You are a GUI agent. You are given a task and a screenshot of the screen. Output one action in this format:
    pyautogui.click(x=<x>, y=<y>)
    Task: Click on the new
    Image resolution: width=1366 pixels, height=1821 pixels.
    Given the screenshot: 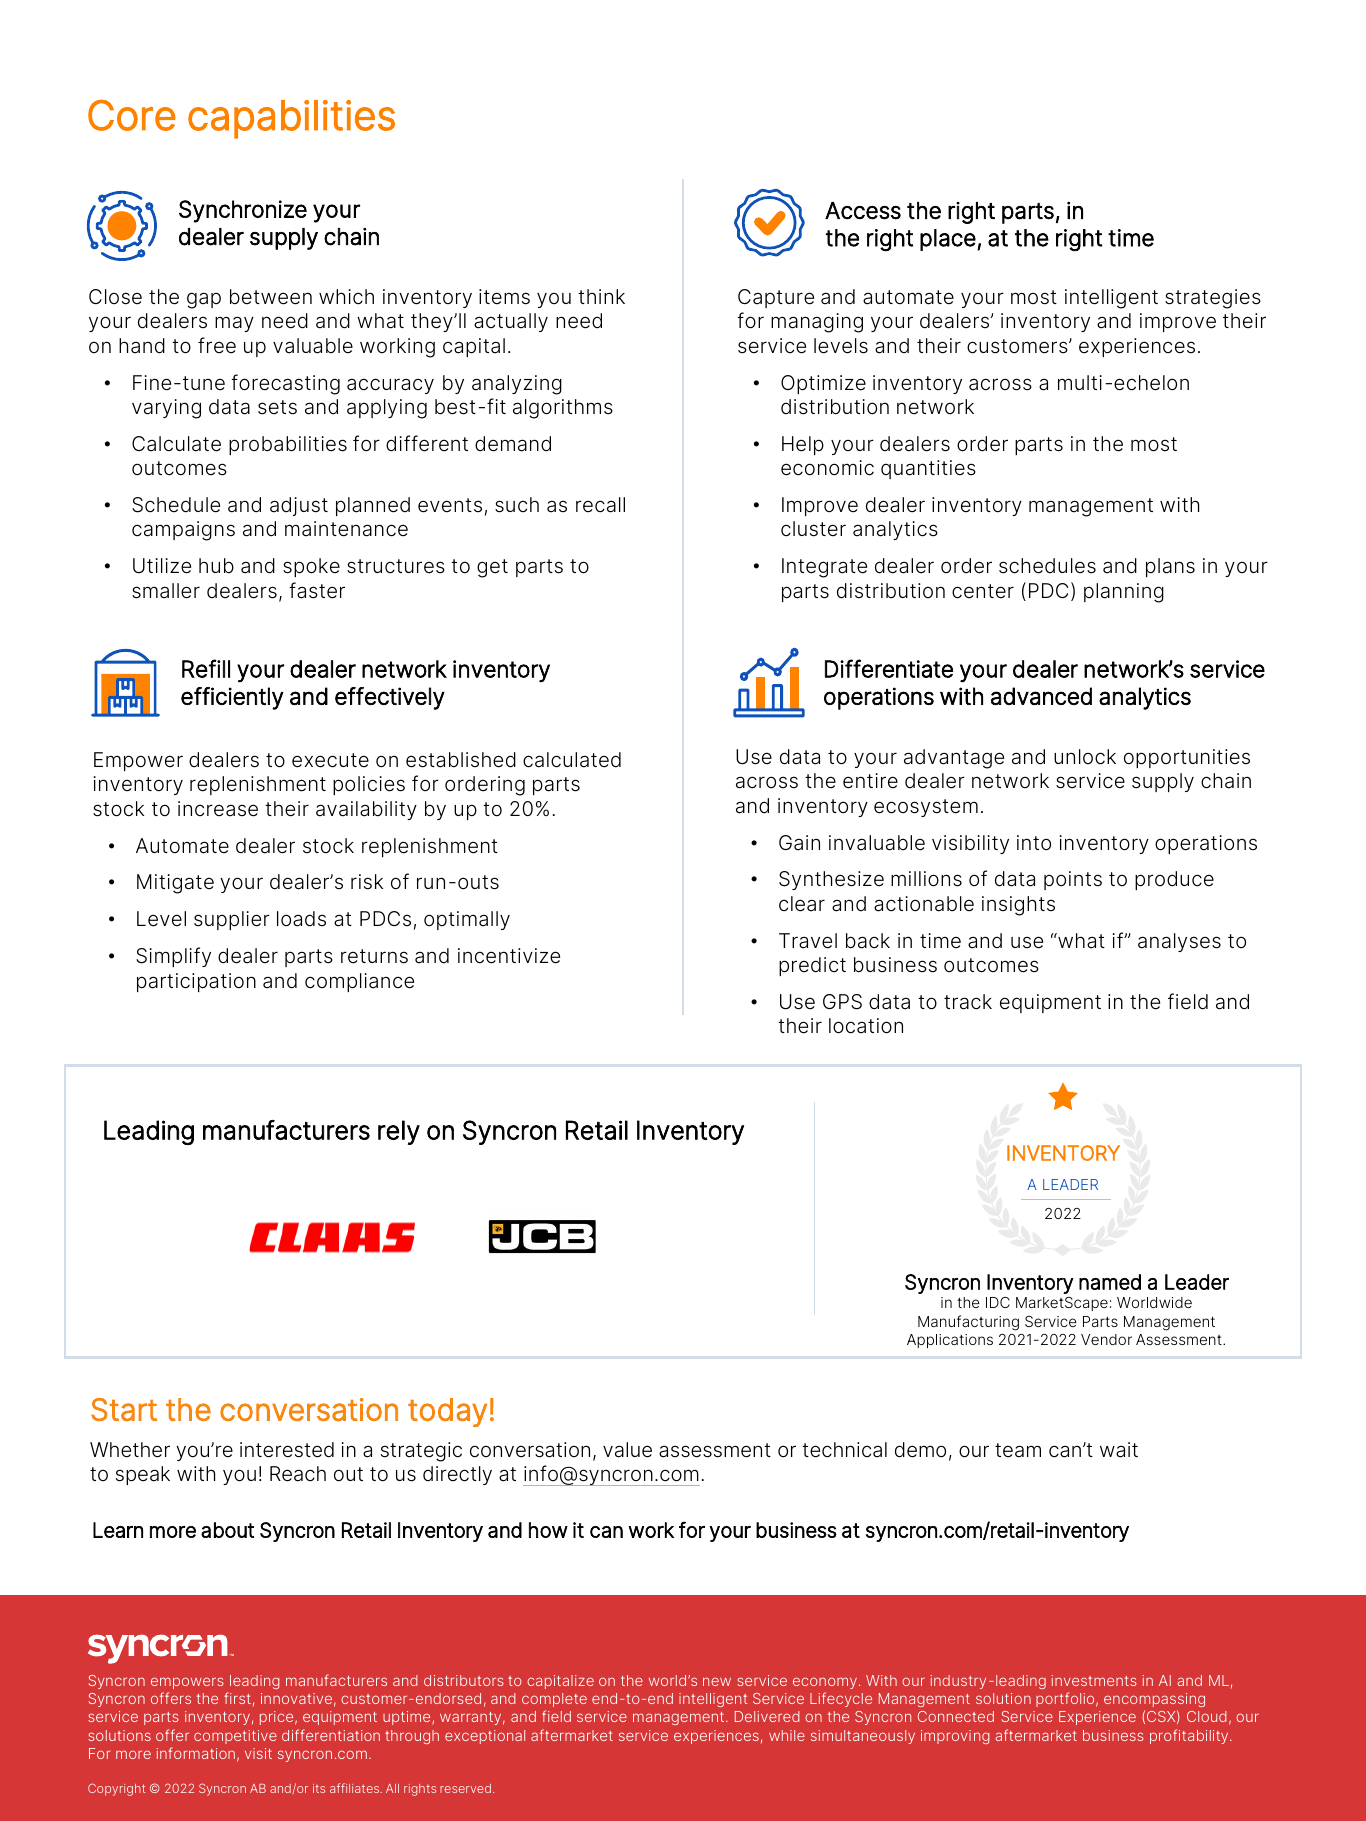 What is the action you would take?
    pyautogui.click(x=717, y=1681)
